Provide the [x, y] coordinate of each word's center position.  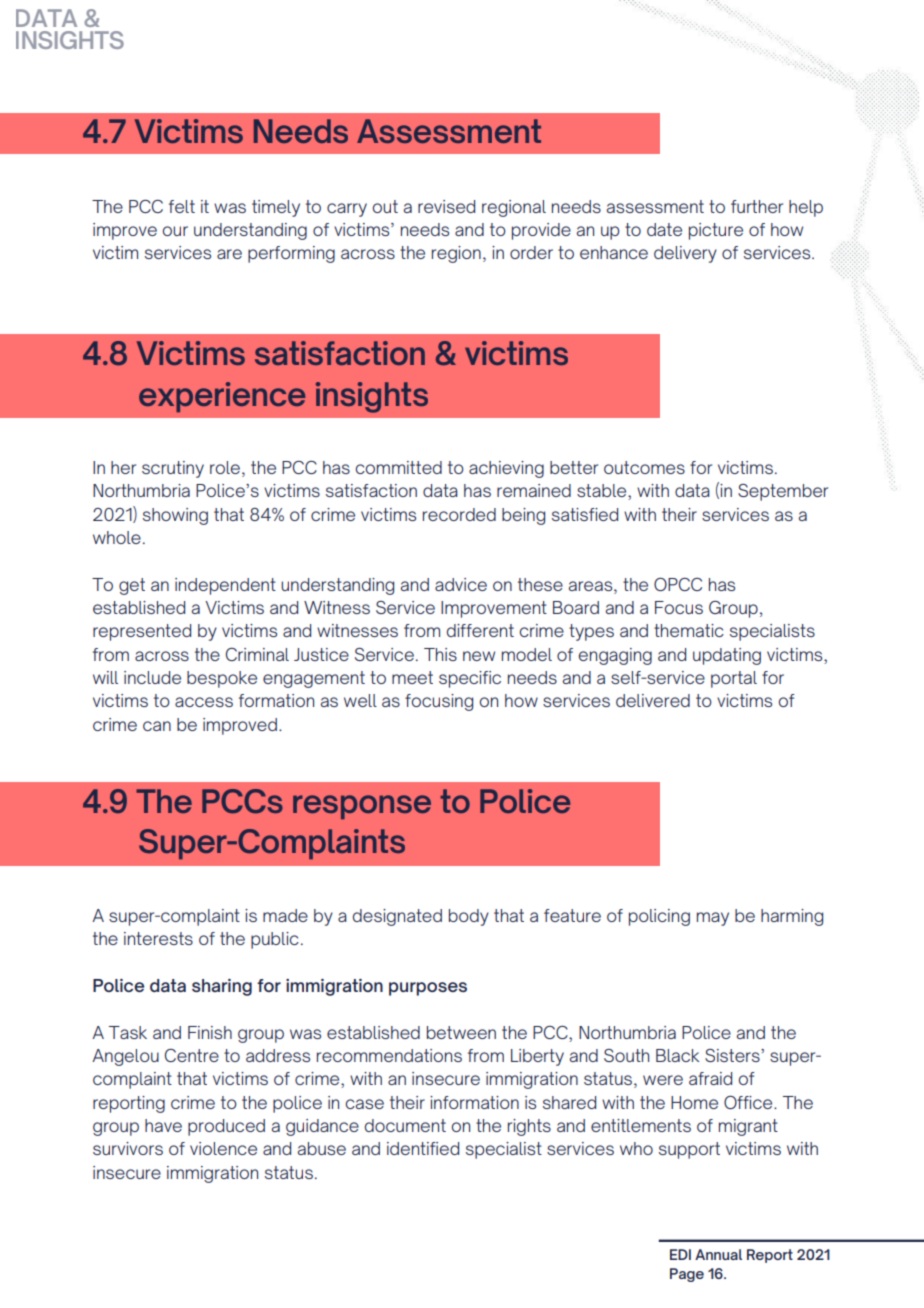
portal [734, 679]
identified [423, 1148]
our [175, 231]
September [783, 492]
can [157, 726]
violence [223, 1148]
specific [470, 679]
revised [446, 206]
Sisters [733, 1055]
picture [716, 231]
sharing [222, 987]
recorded [459, 514]
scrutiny [173, 469]
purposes [428, 989]
